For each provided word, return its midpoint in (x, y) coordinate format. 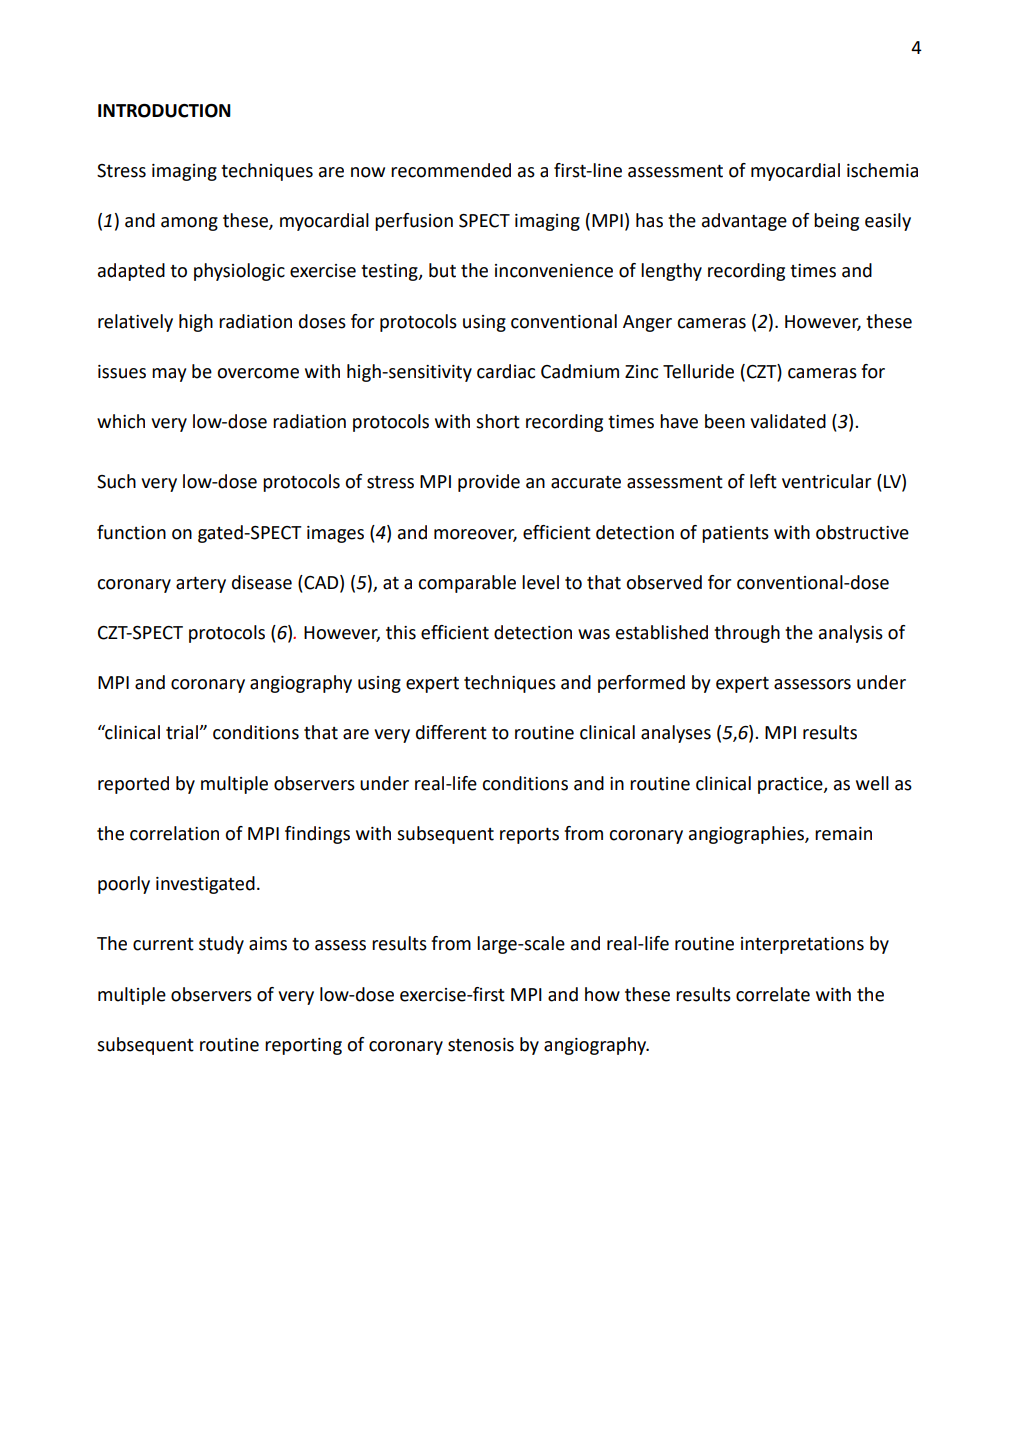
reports (529, 836)
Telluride (698, 371)
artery (201, 585)
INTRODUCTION (164, 111)
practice (791, 785)
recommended (451, 170)
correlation (174, 833)
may (169, 375)
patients (735, 534)
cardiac (506, 371)
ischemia (882, 170)
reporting (303, 1046)
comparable (467, 584)
